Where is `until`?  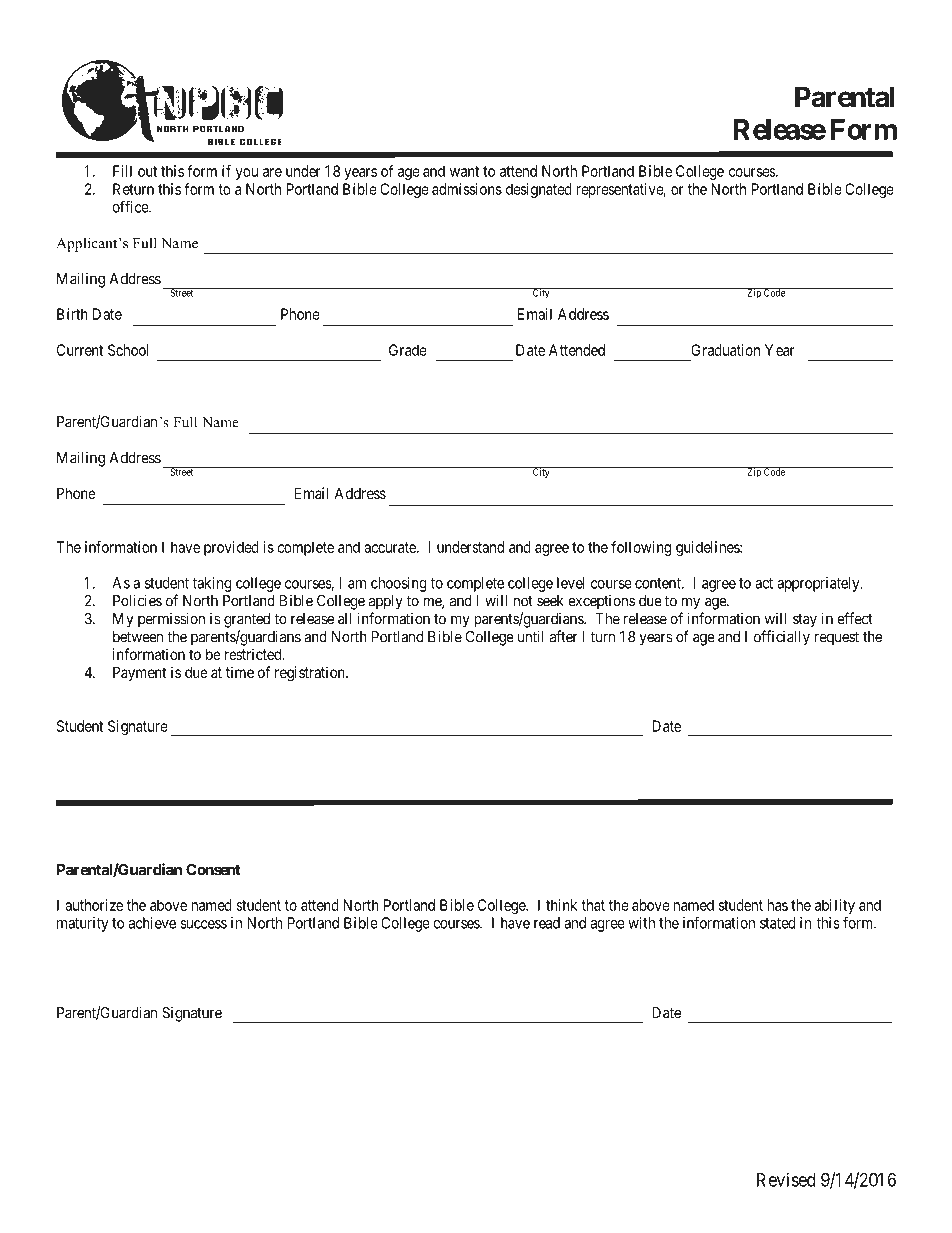
until is located at coordinates (531, 636).
